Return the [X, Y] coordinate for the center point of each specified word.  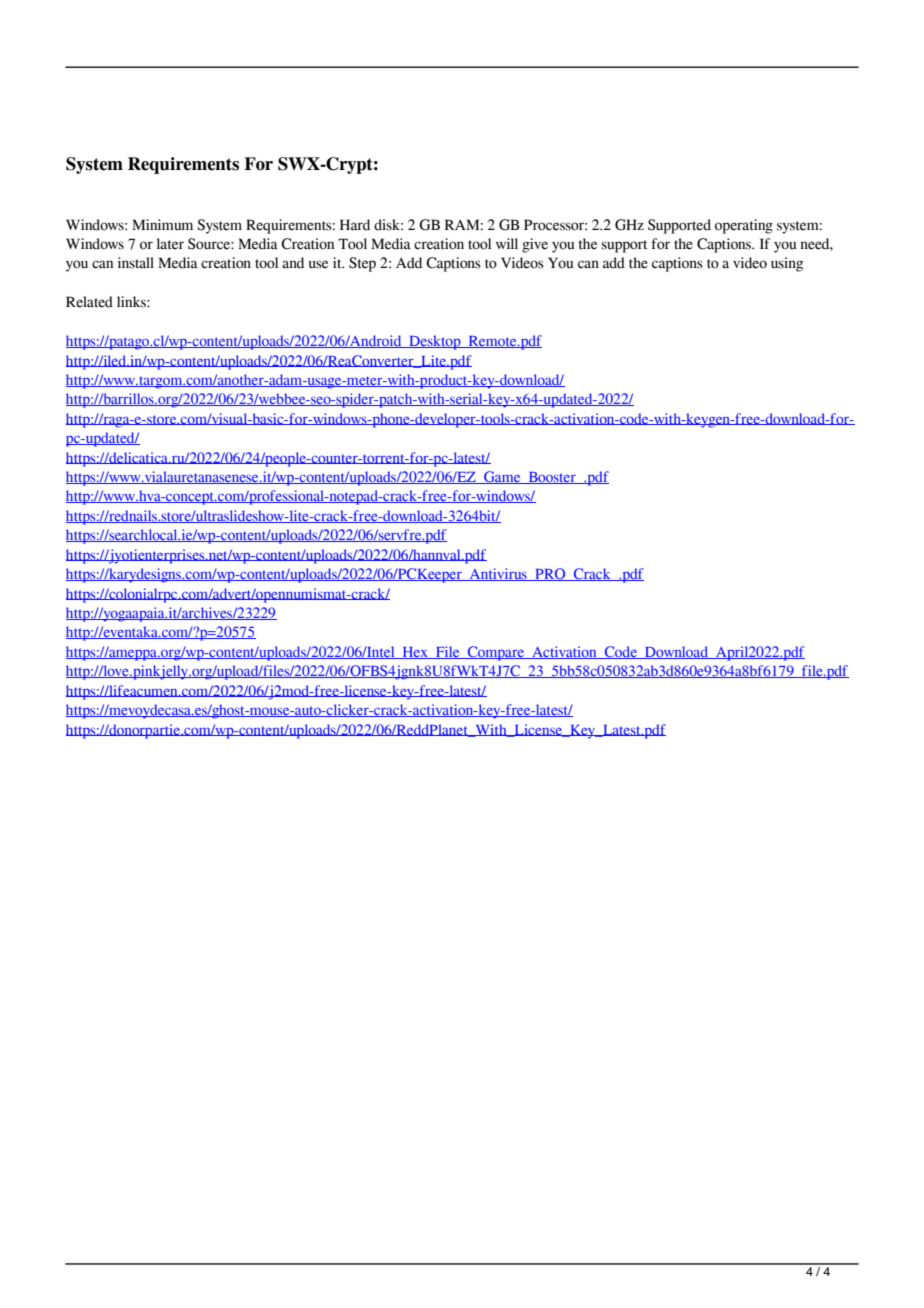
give [535, 245]
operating [744, 226]
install [136, 263]
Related [89, 302]
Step [362, 264]
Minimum [162, 224]
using [787, 264]
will [507, 243]
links [132, 302]
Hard [355, 225]
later [170, 244]
